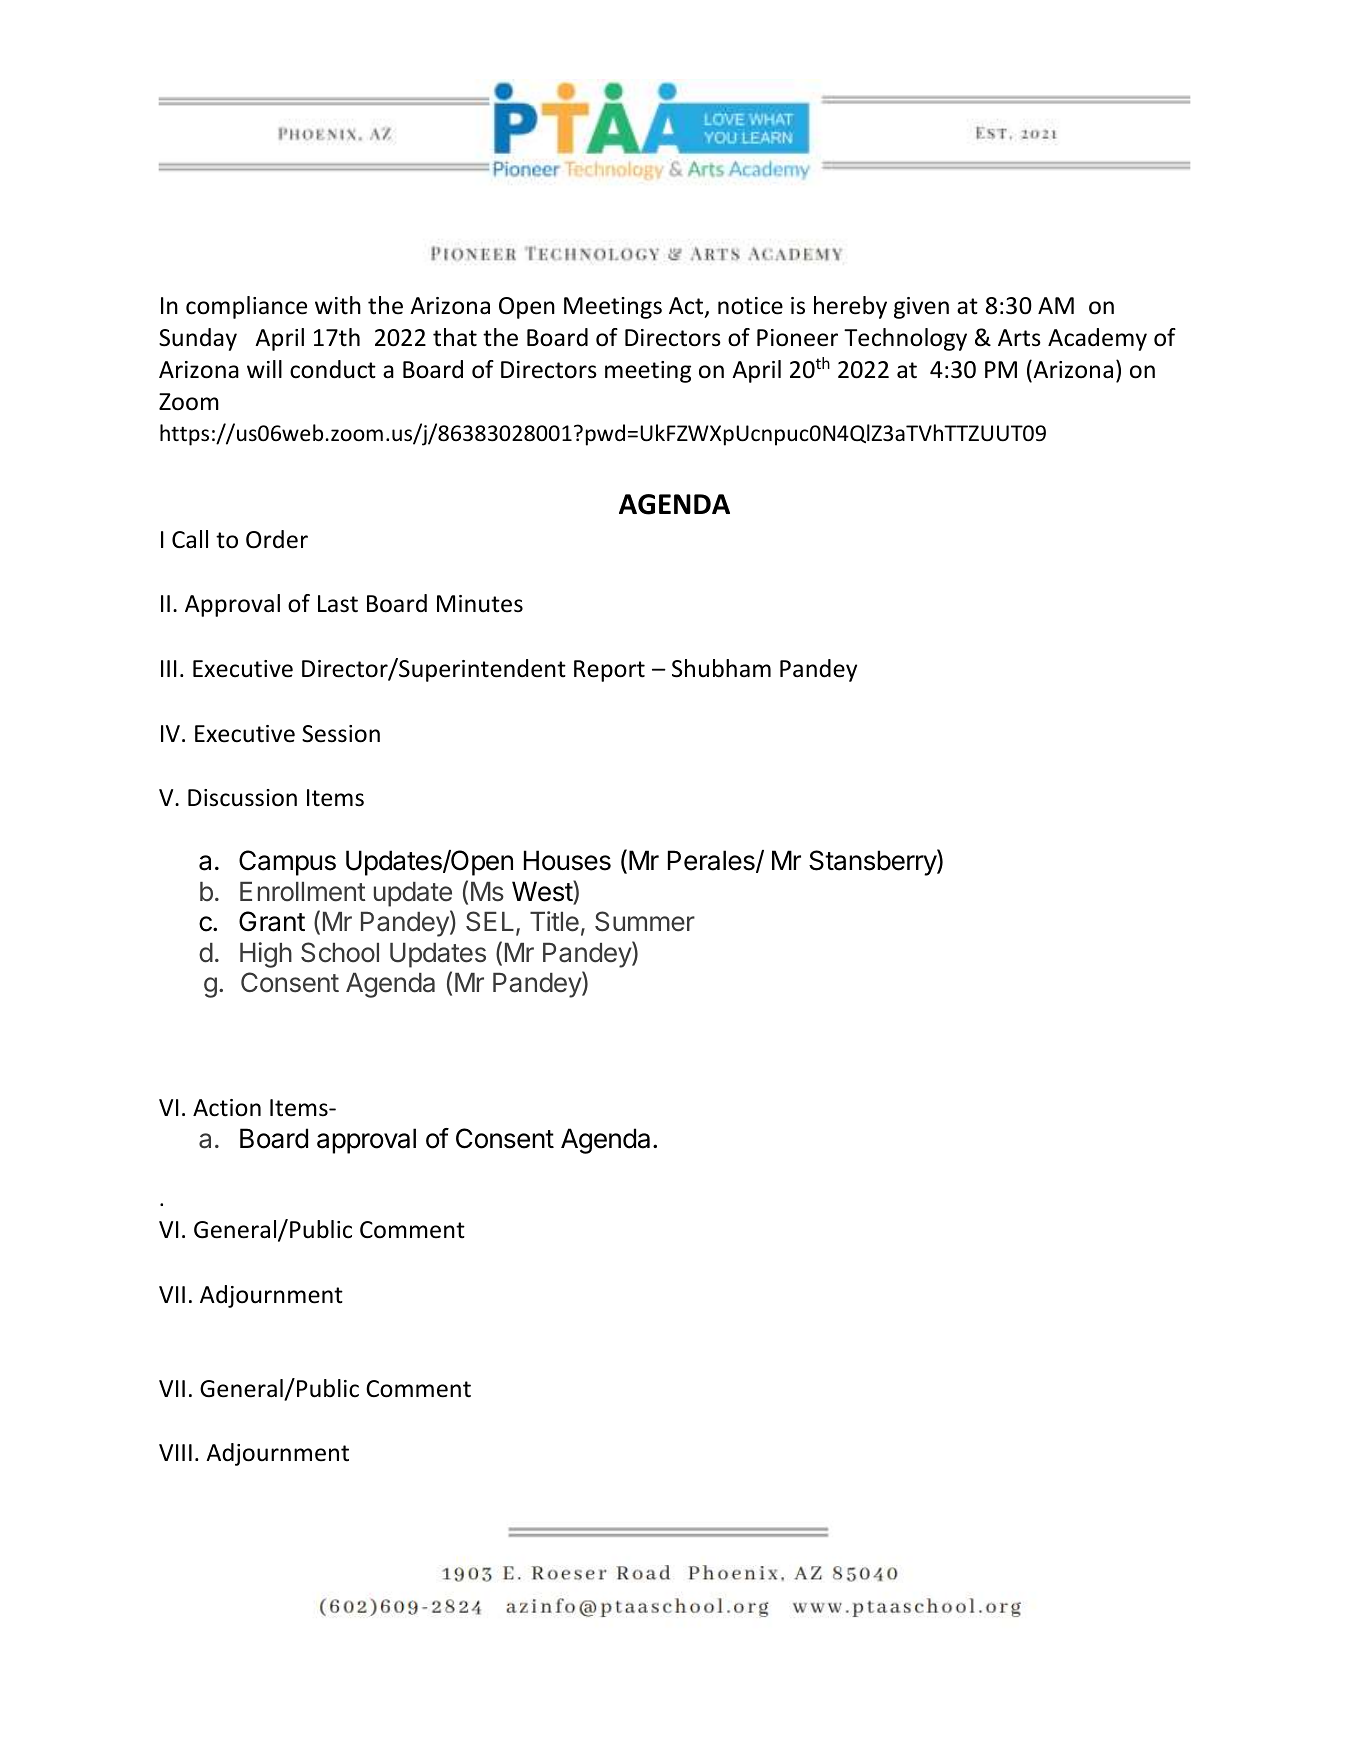 This screenshot has height=1746, width=1349. I want to click on Report, so click(609, 671).
